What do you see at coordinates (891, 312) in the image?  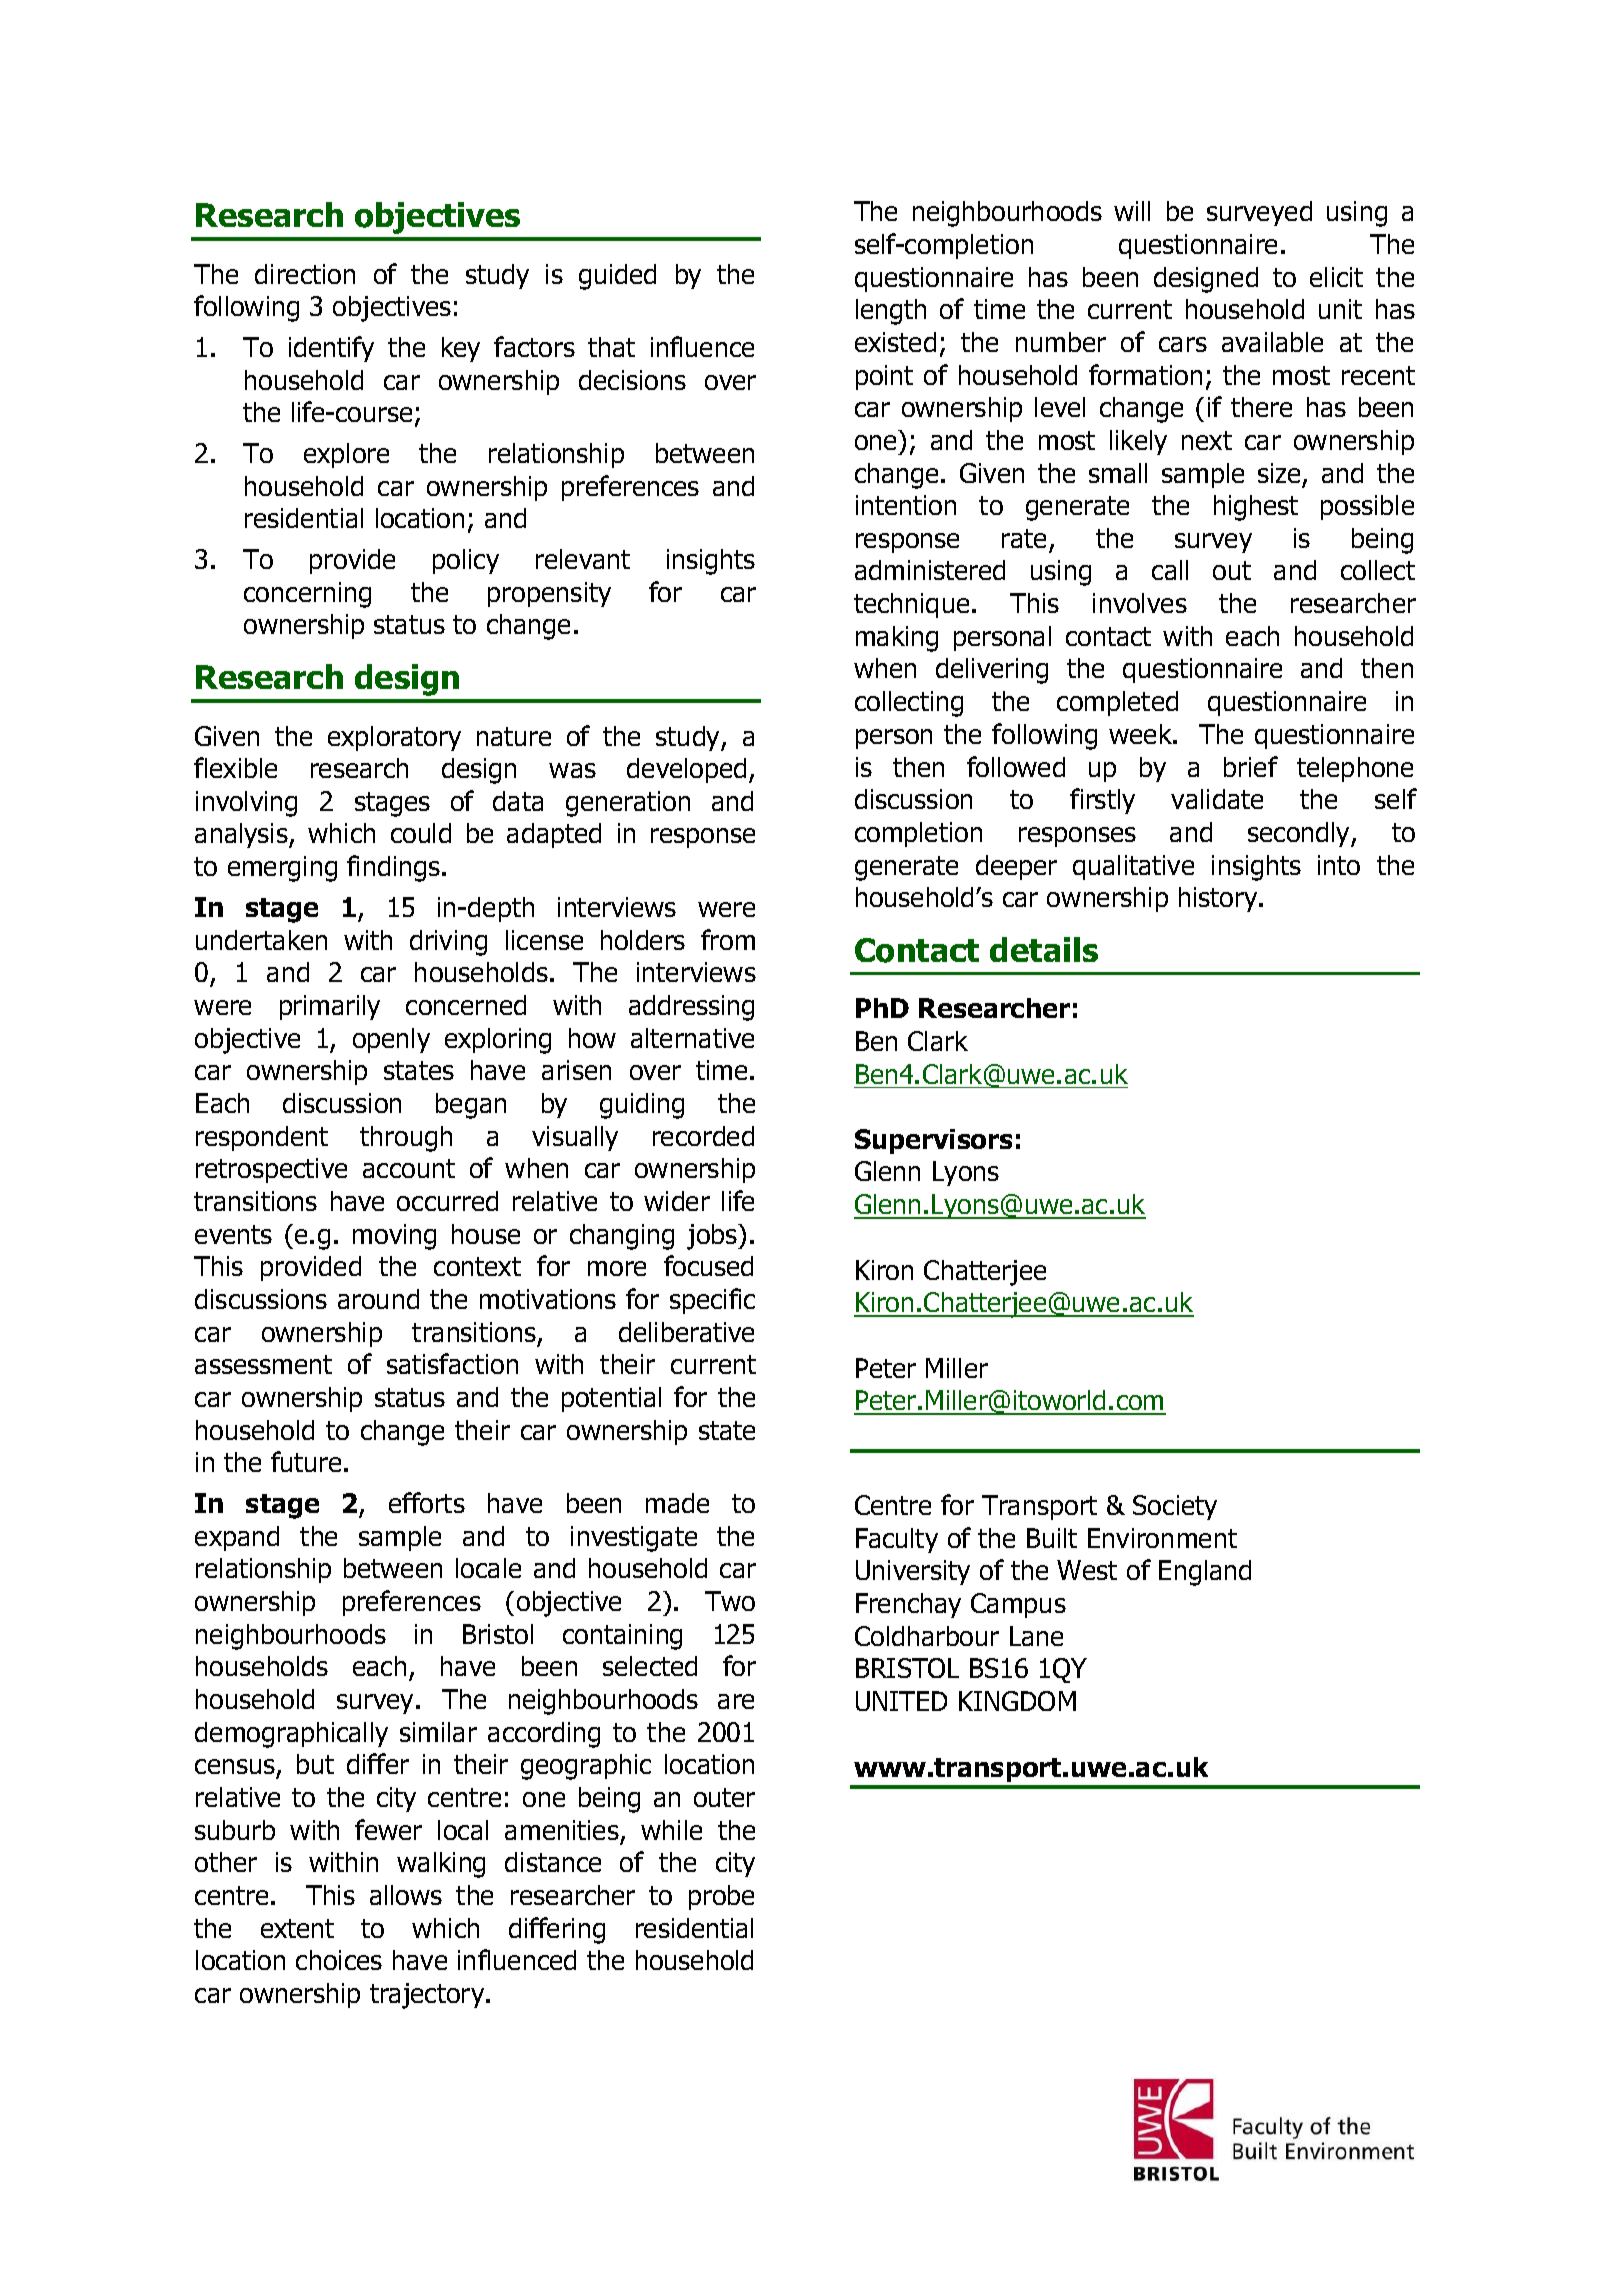 I see `length` at bounding box center [891, 312].
